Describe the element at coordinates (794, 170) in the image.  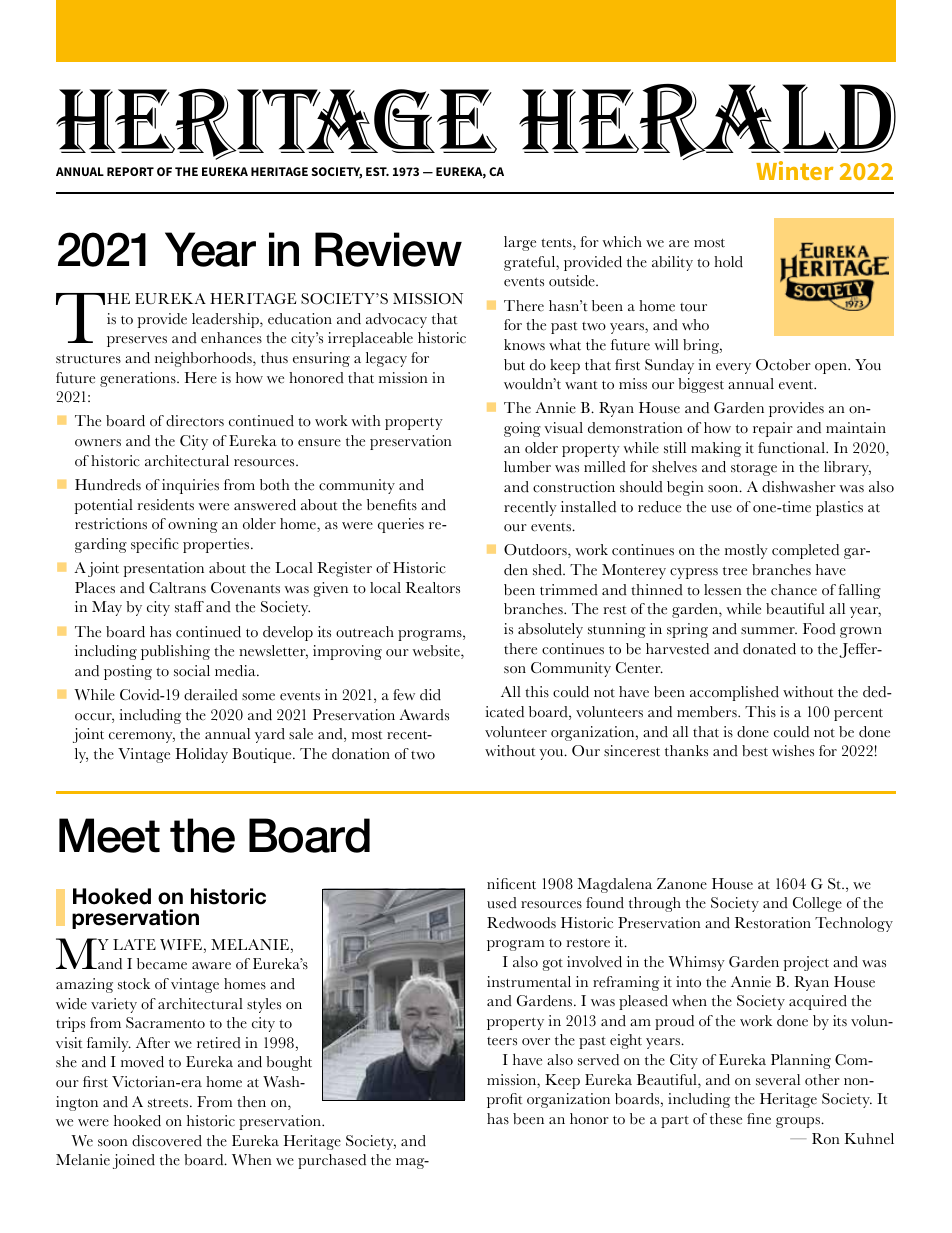
I see `Winter` at that location.
